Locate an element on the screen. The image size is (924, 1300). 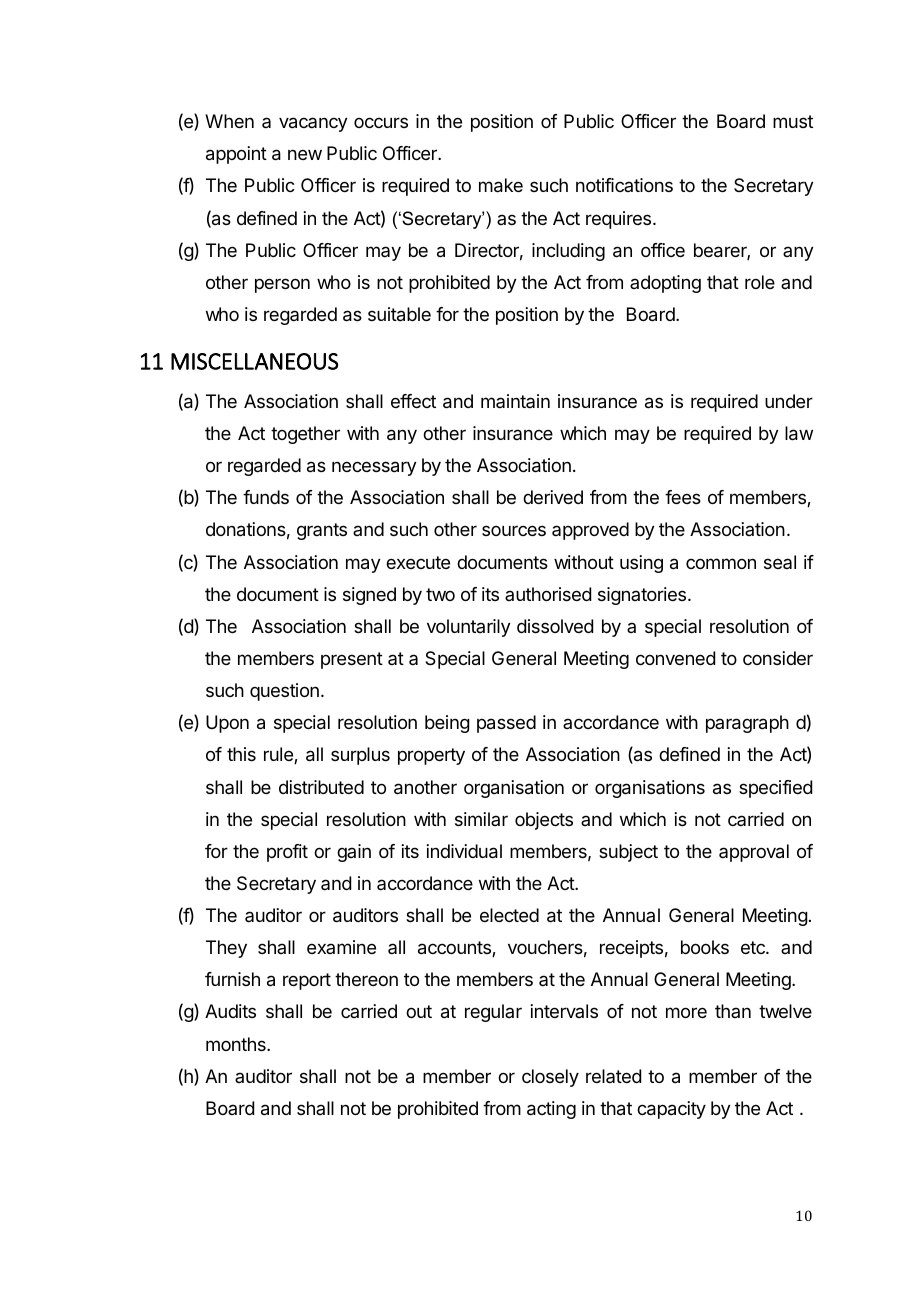
present is located at coordinates (352, 660).
